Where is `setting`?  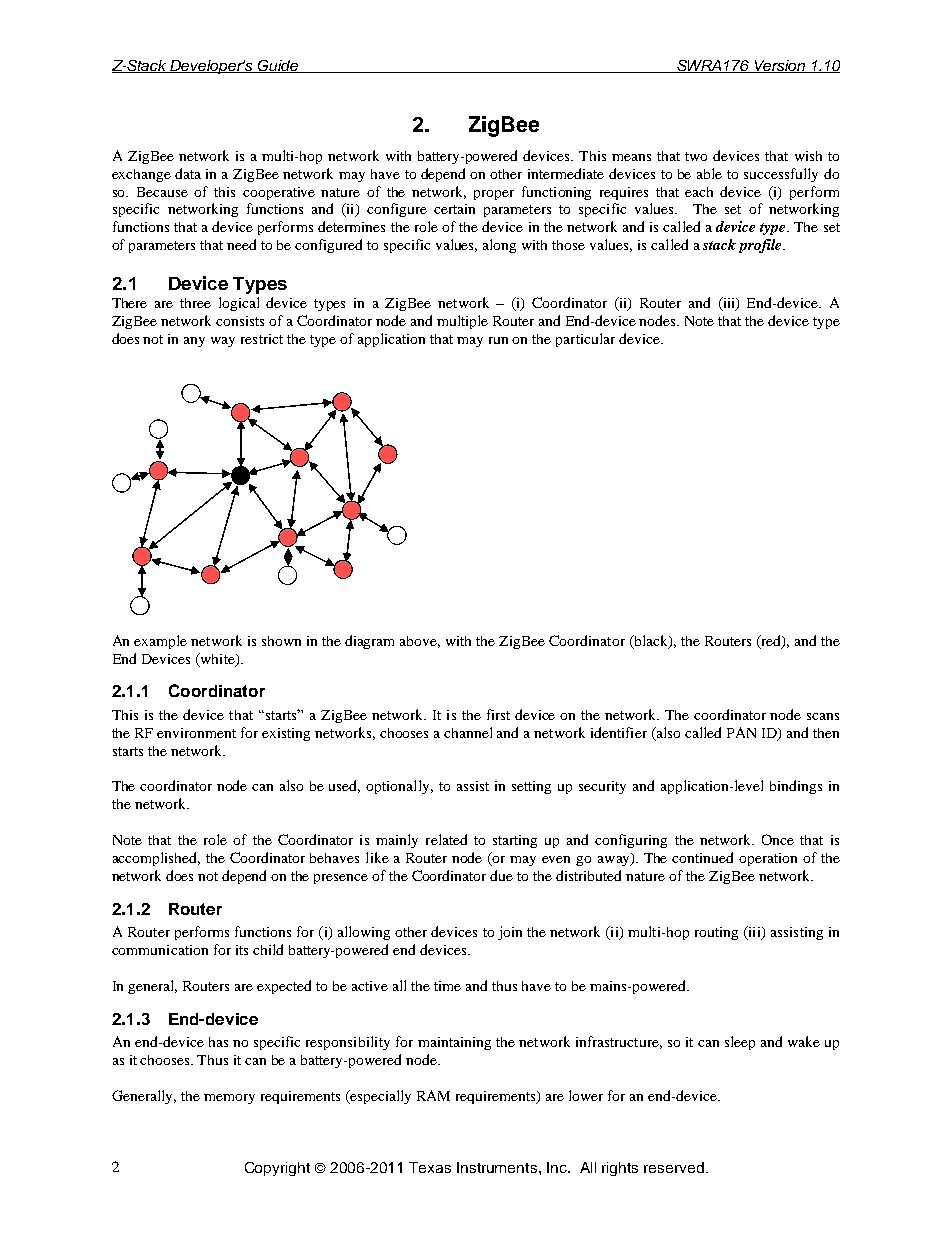
setting is located at coordinates (531, 787).
